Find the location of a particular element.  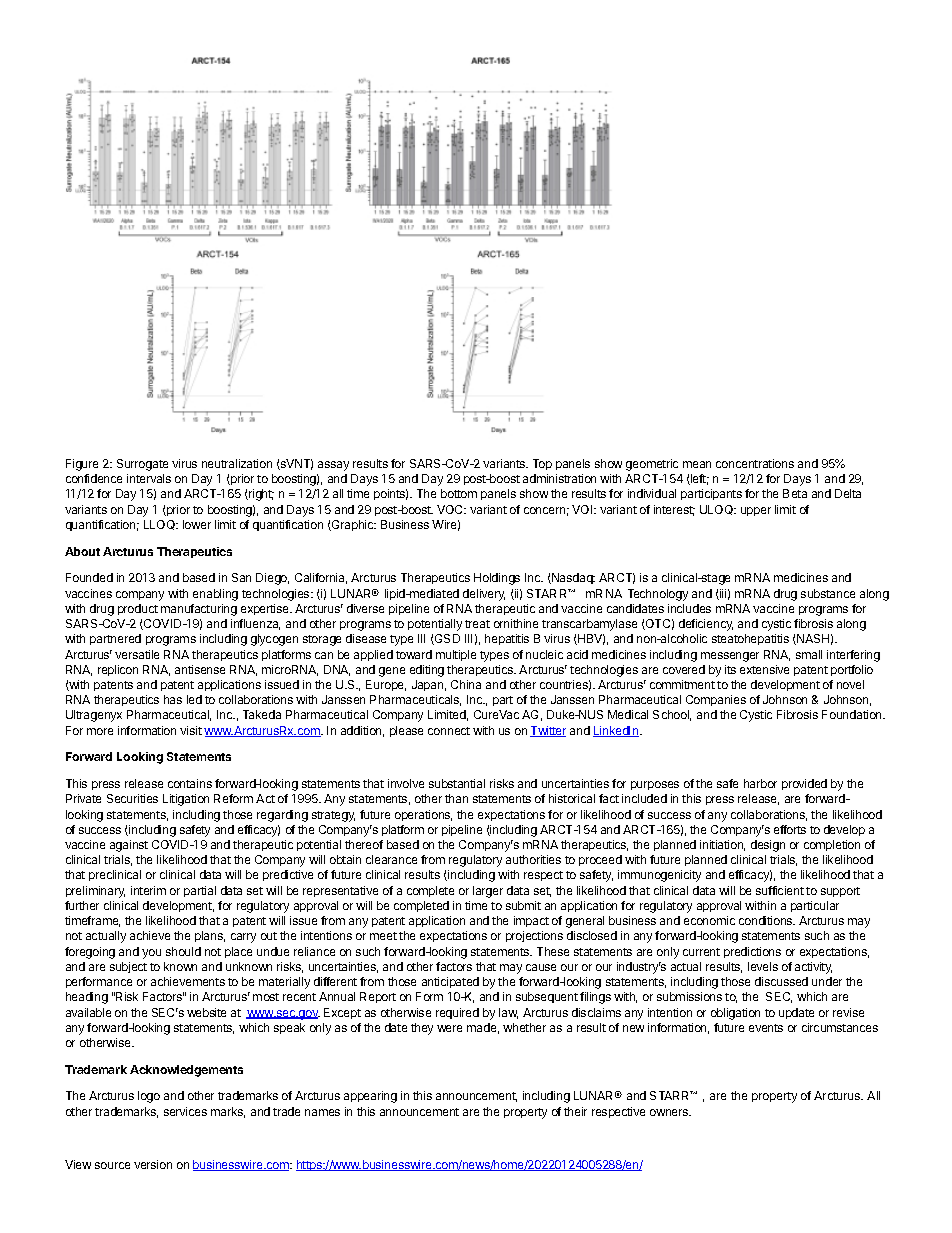

Companies is located at coordinates (716, 700).
